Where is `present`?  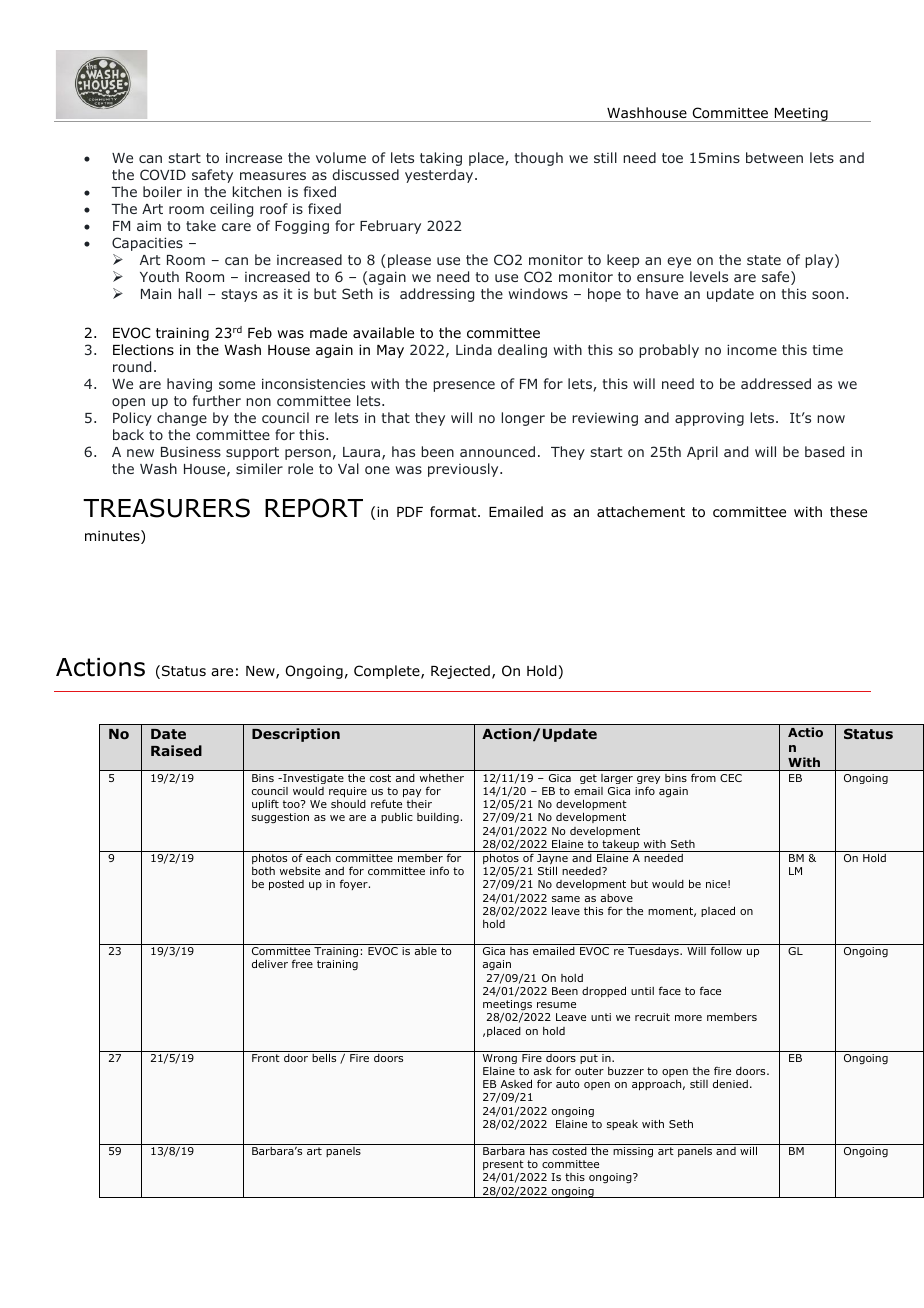 present is located at coordinates (503, 1165).
